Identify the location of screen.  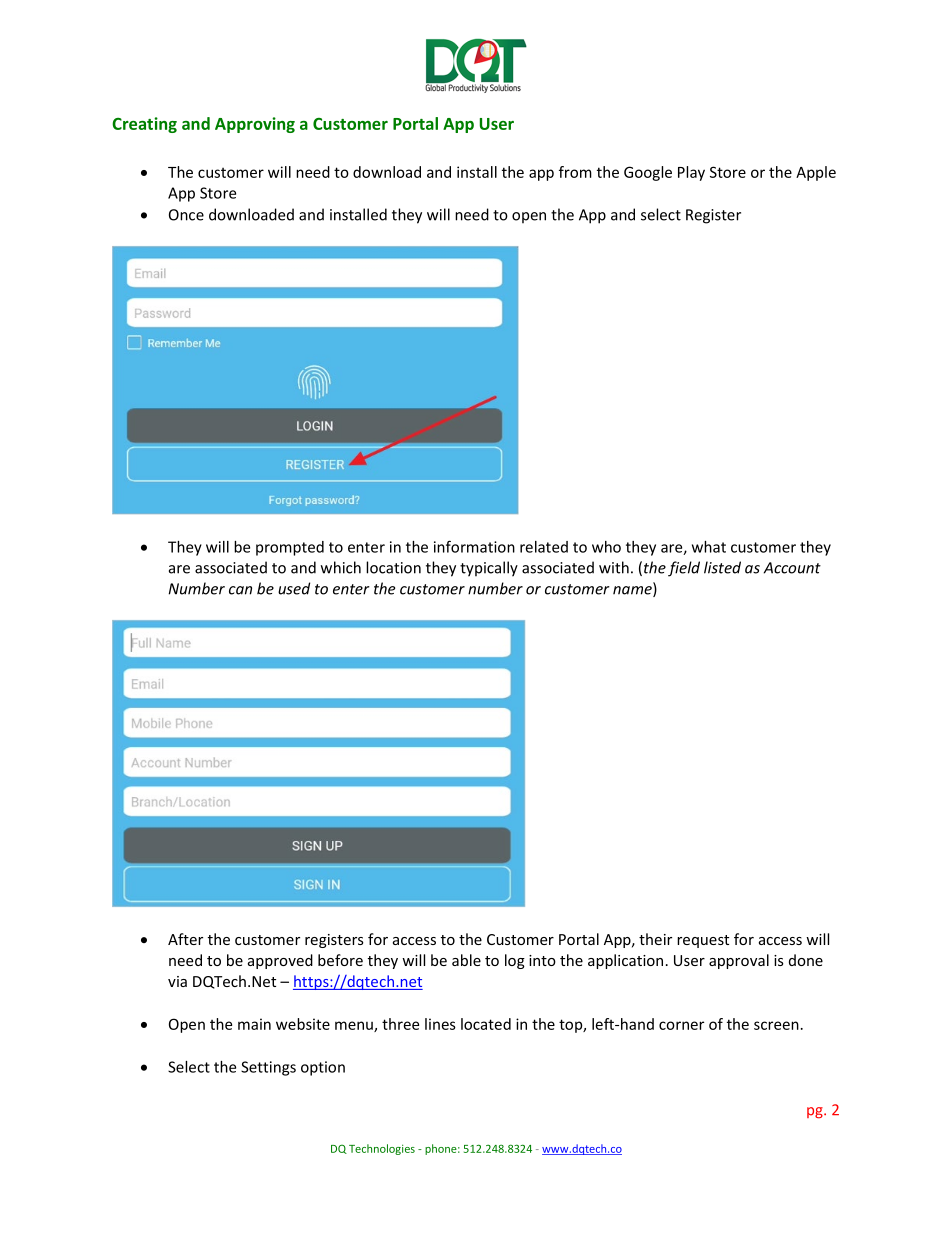
(776, 1025).
